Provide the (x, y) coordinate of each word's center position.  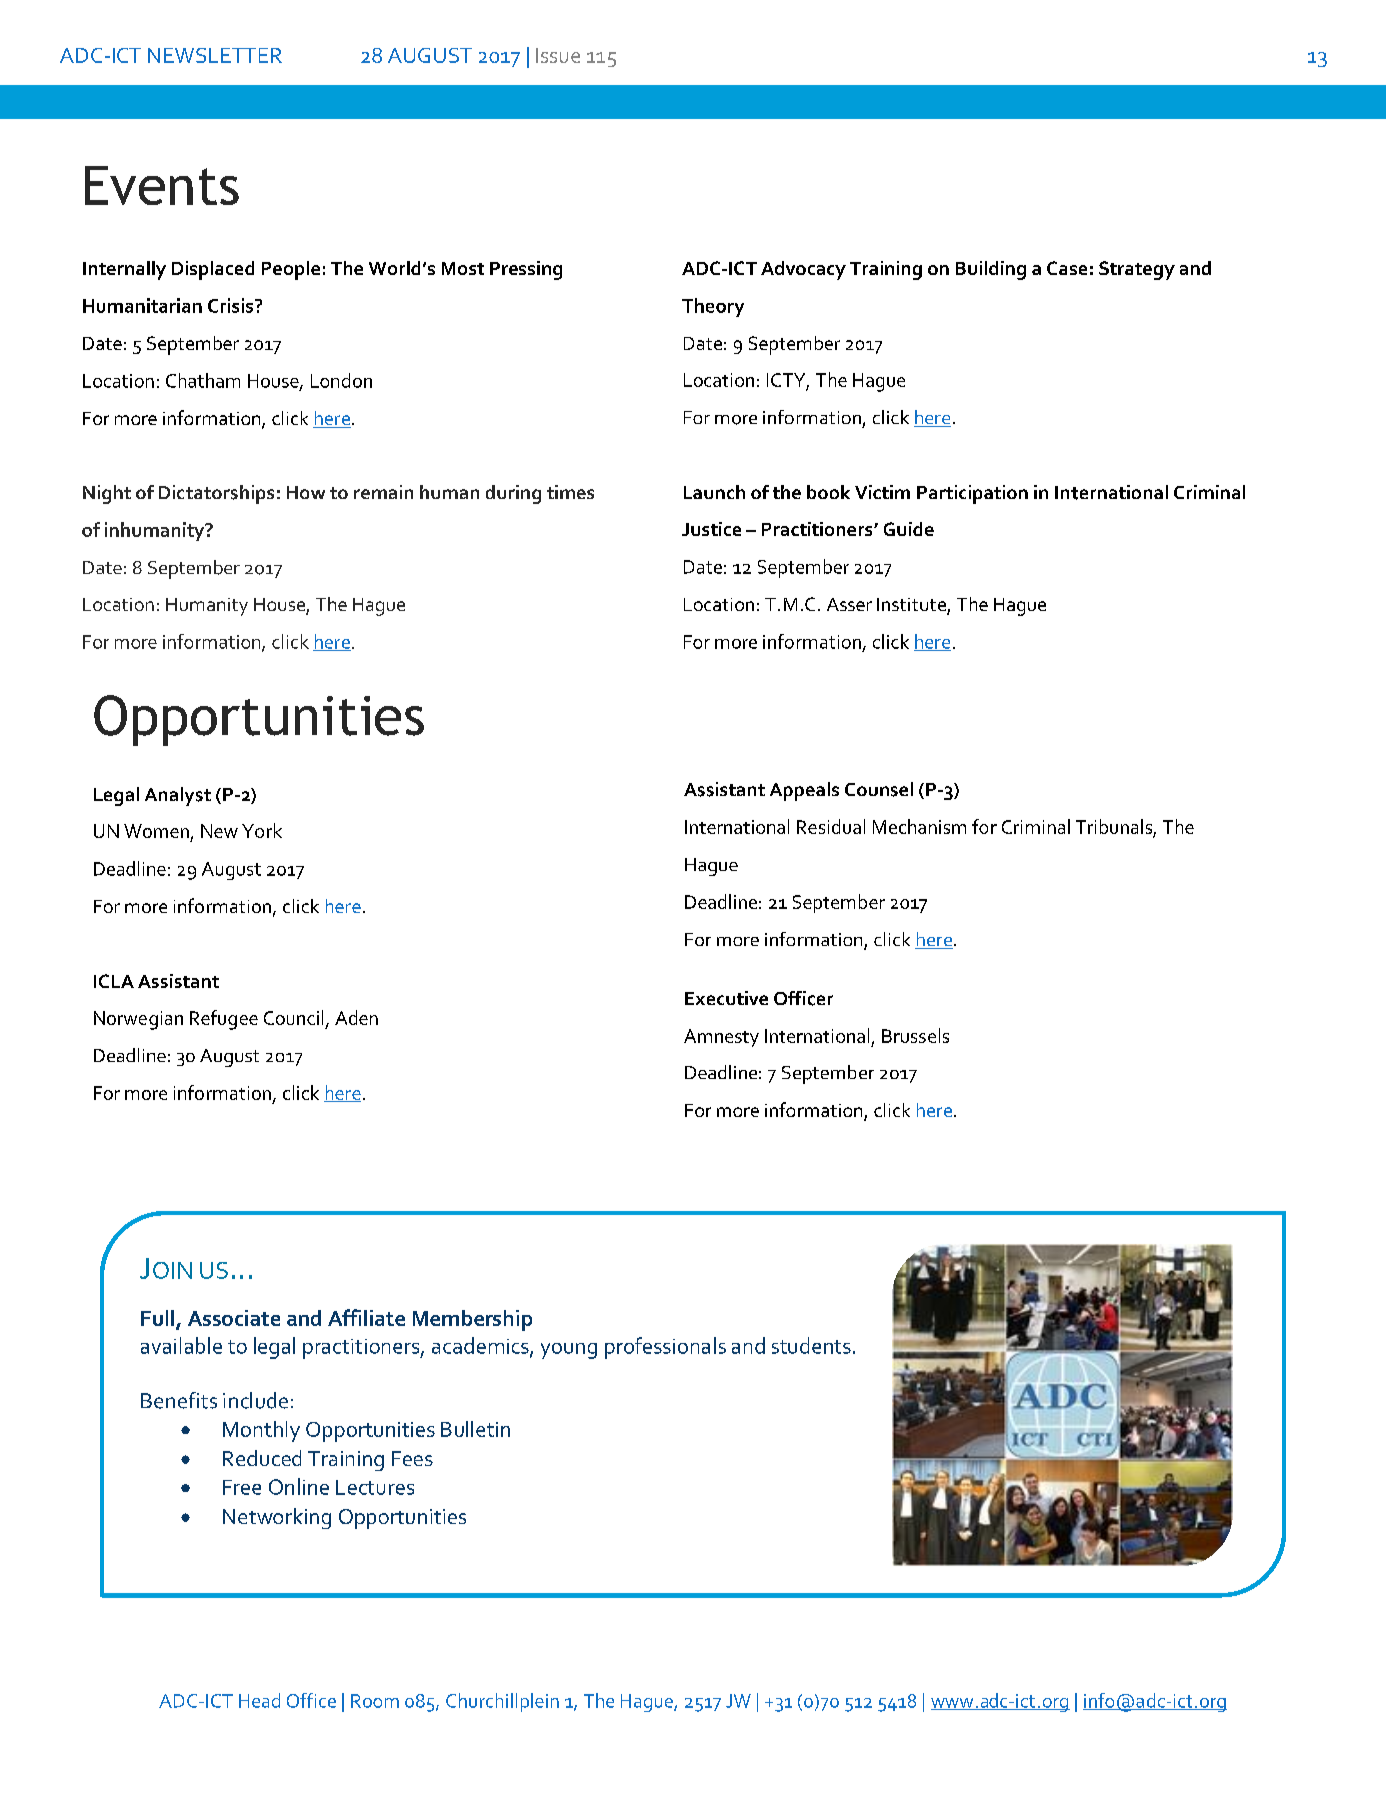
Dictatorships (216, 494)
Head (259, 1700)
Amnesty (721, 1038)
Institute (912, 606)
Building (991, 270)
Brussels (915, 1035)
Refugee (224, 1020)
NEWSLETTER (215, 55)
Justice (711, 529)
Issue (558, 55)
